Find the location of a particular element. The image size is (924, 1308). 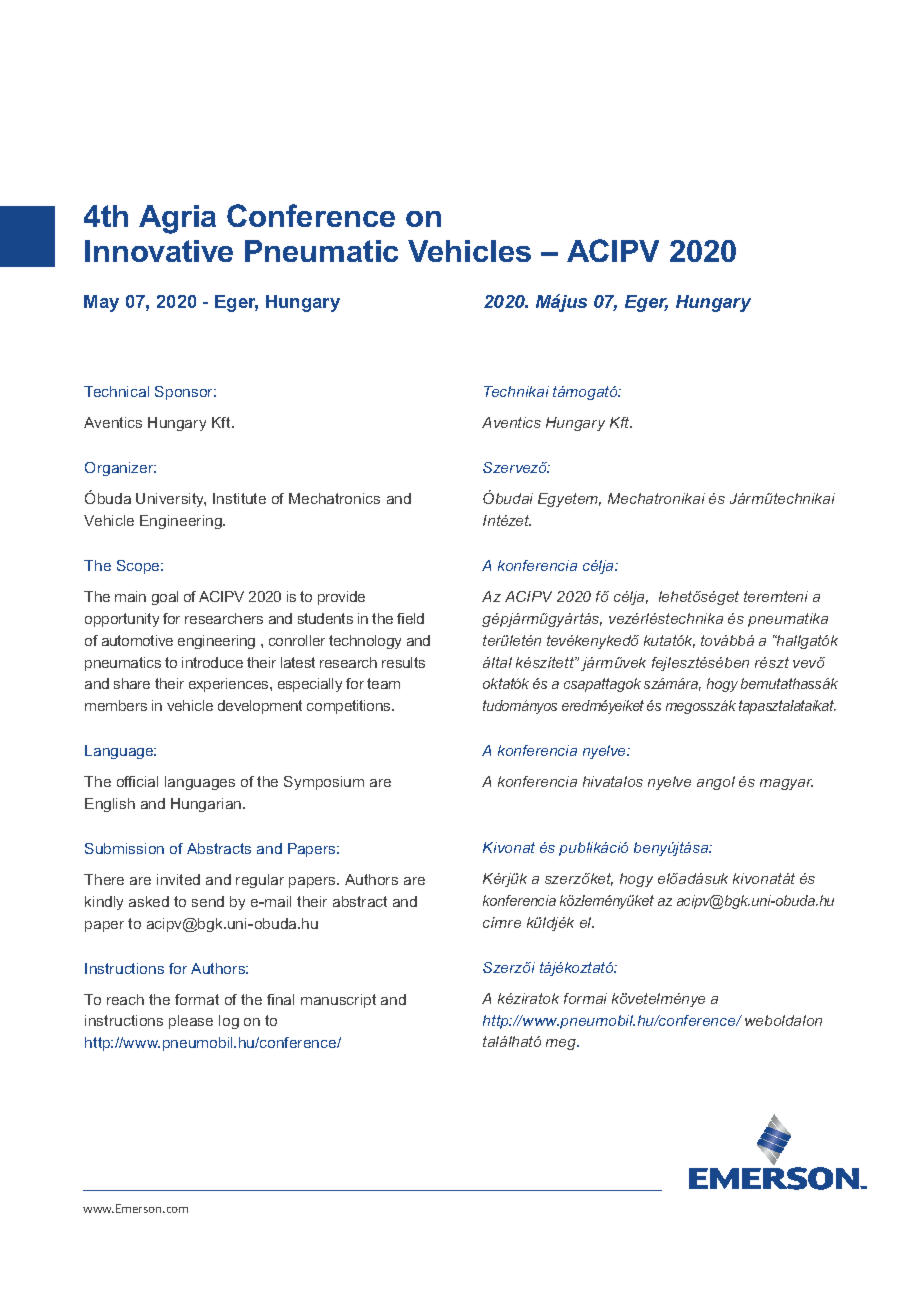

technology is located at coordinates (365, 642).
